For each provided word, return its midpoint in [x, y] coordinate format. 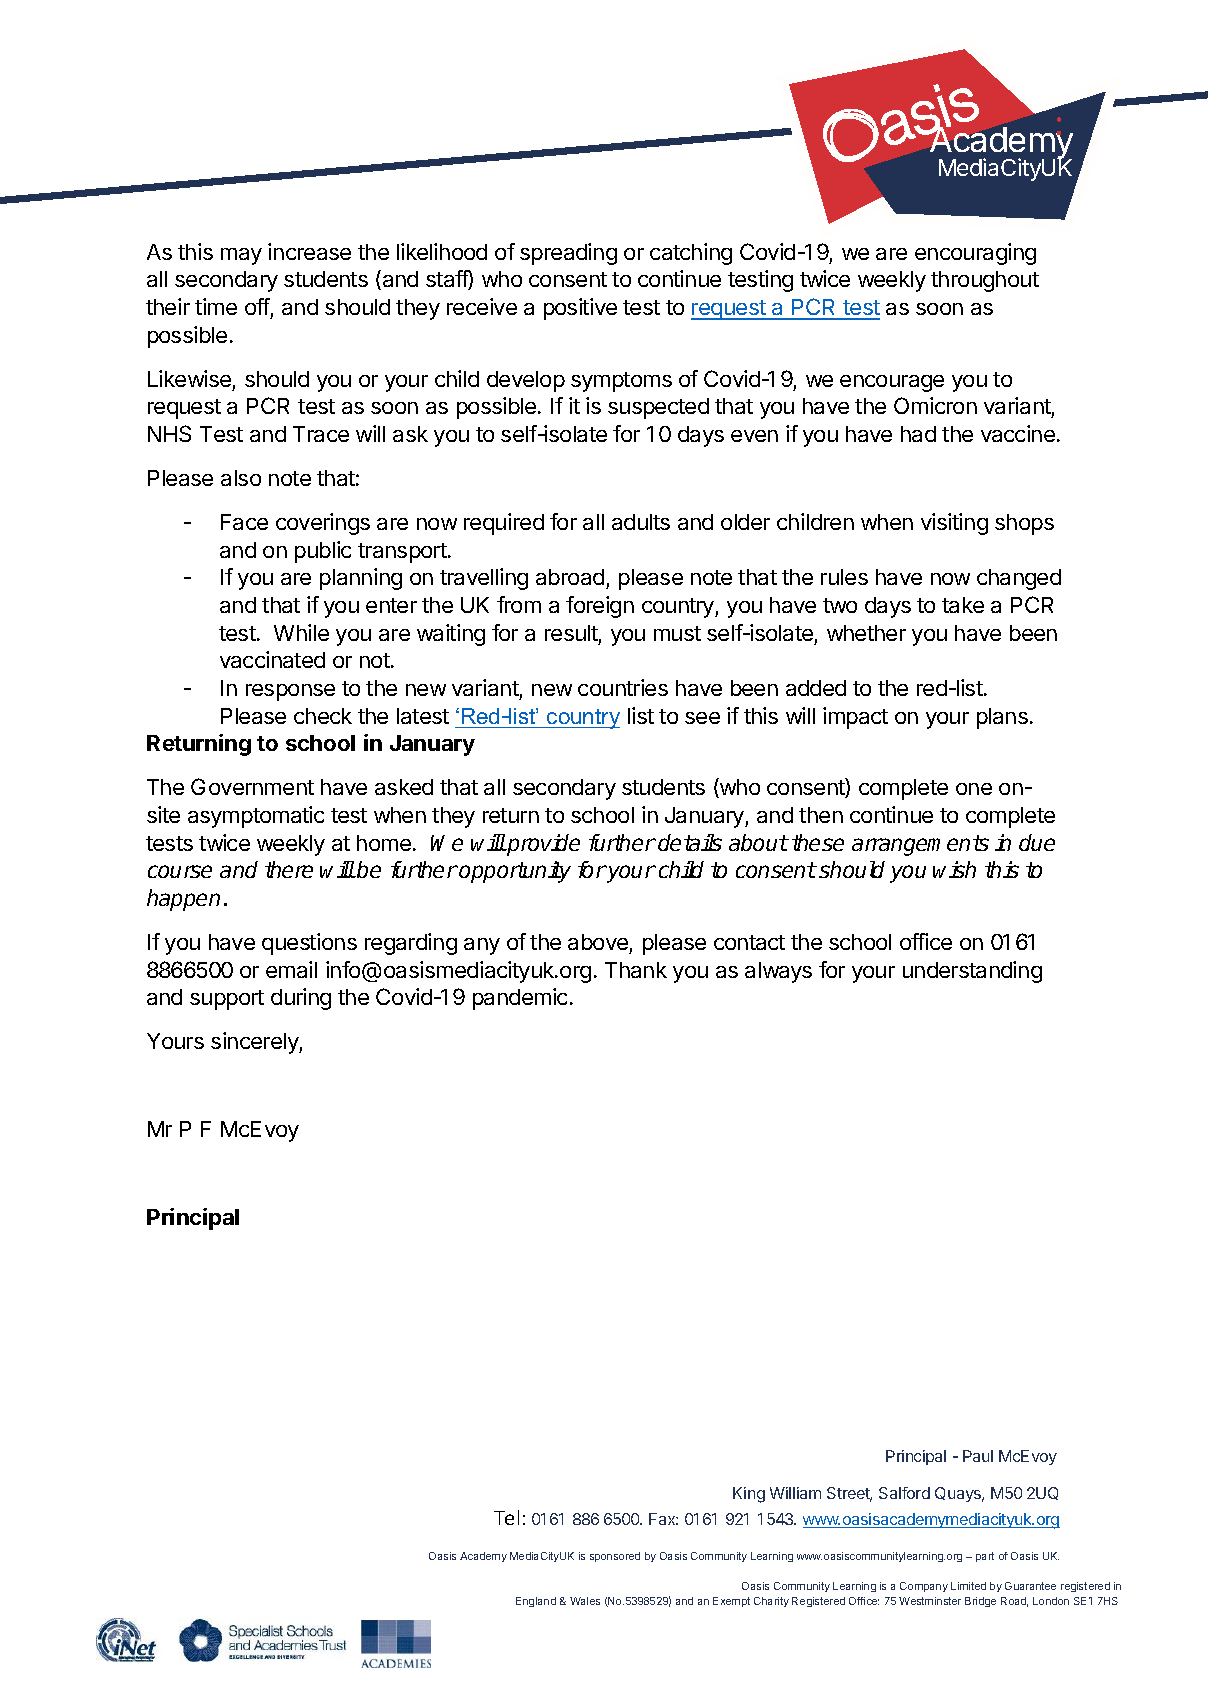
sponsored [615, 1557]
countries [623, 687]
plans [1002, 718]
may [241, 256]
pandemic [520, 999]
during [301, 999]
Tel [506, 1517]
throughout [985, 281]
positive [580, 309]
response [290, 692]
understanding [972, 972]
